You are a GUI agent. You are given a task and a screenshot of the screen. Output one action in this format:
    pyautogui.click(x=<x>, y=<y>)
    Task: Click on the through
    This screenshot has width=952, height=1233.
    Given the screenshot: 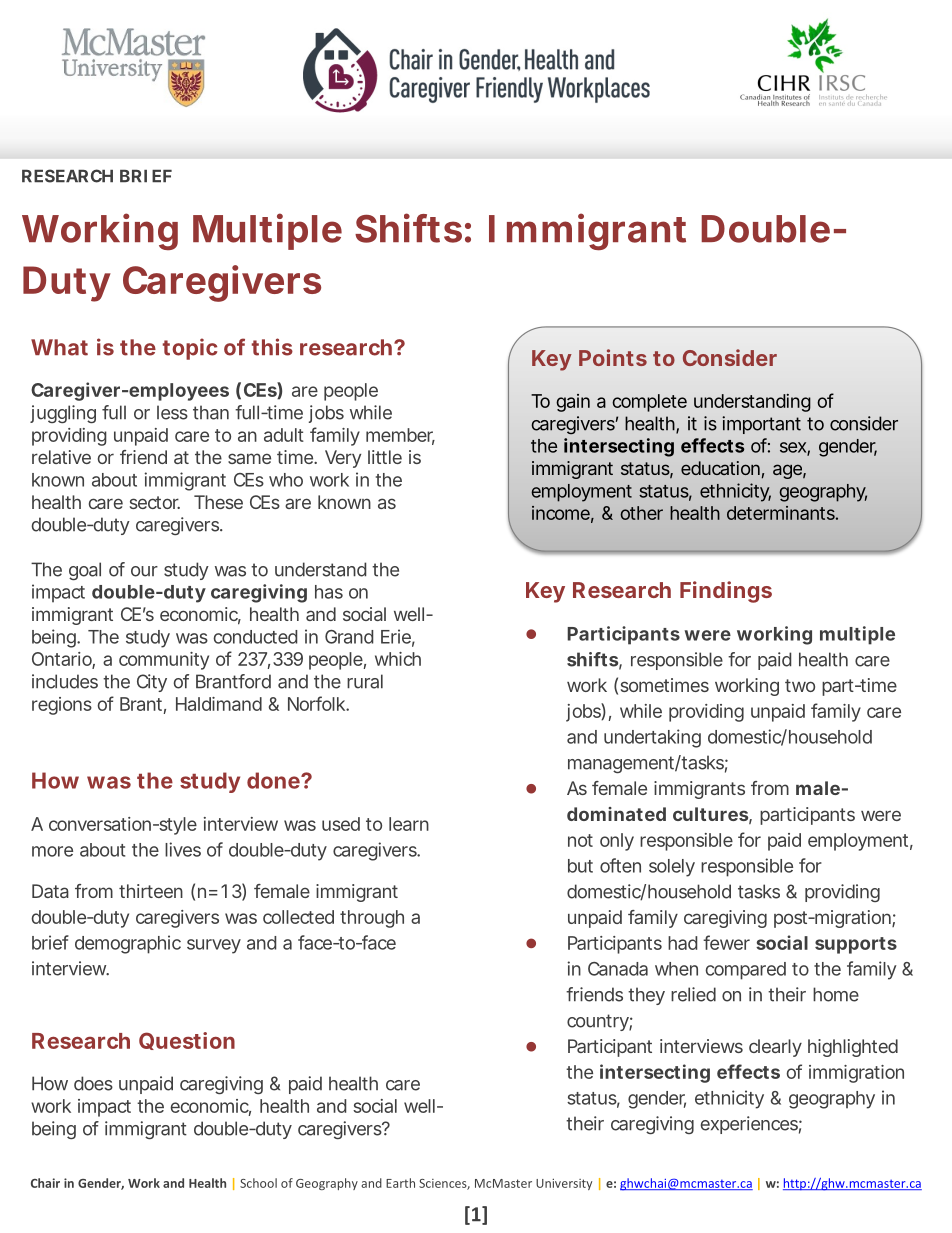 What is the action you would take?
    pyautogui.click(x=372, y=919)
